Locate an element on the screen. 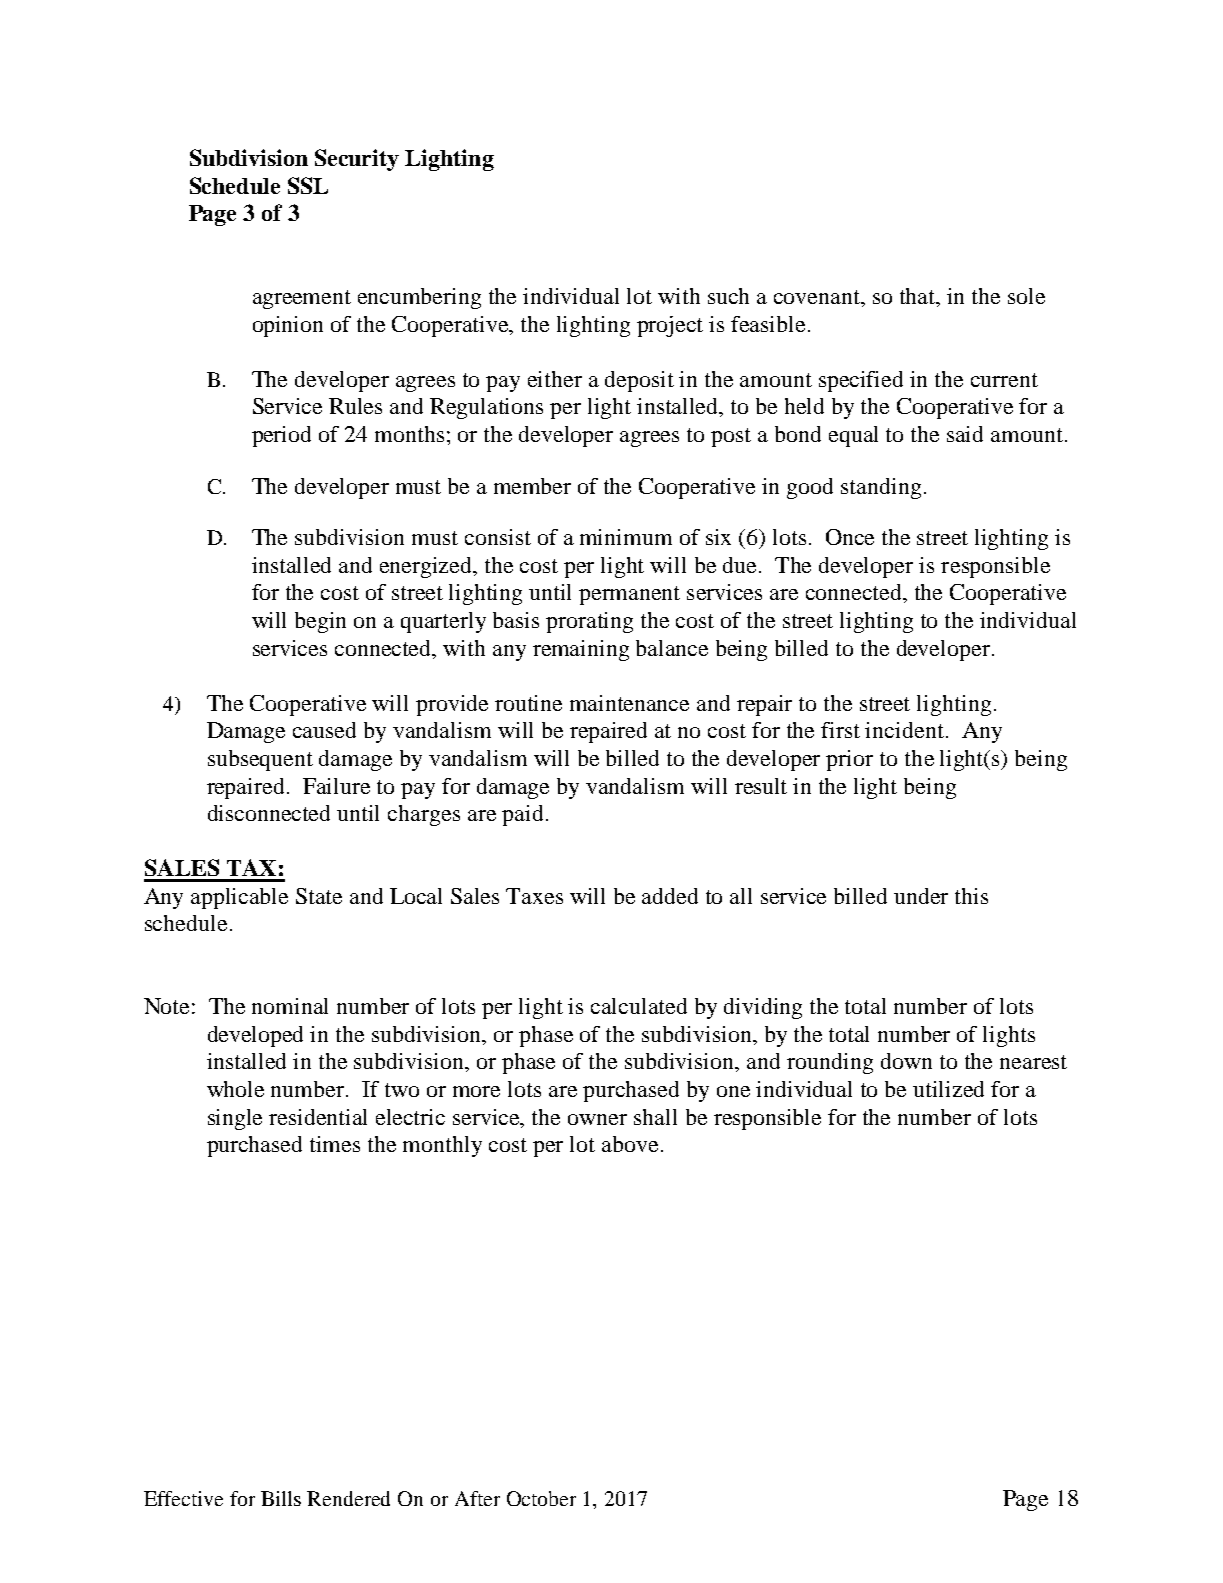  SSL is located at coordinates (308, 185).
